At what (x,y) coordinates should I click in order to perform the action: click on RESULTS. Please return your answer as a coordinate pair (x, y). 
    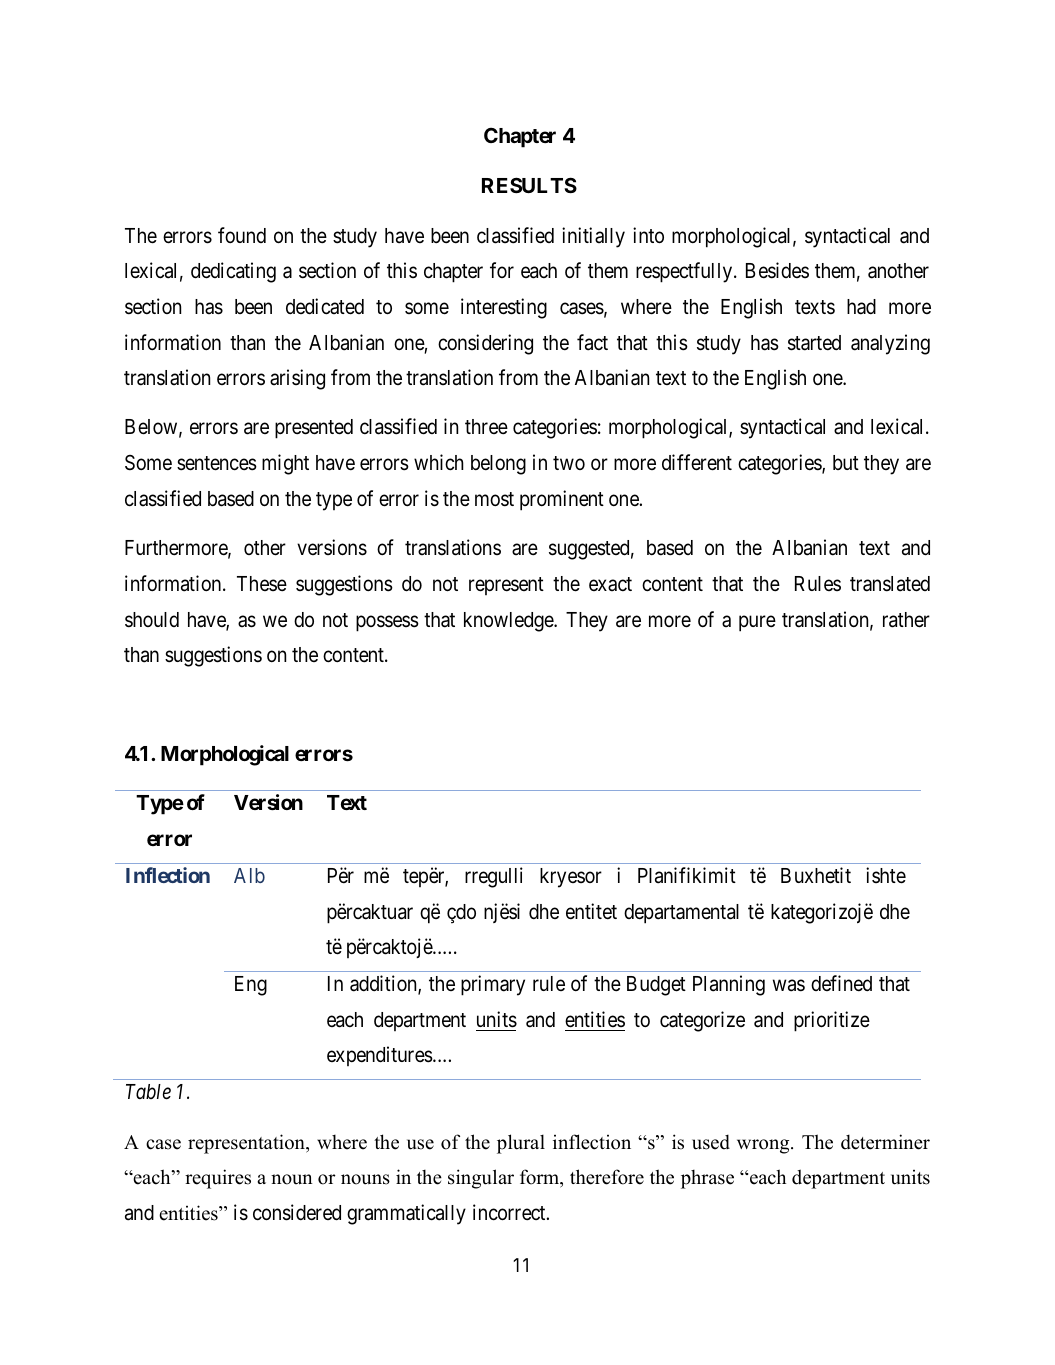
    Looking at the image, I should click on (529, 185).
